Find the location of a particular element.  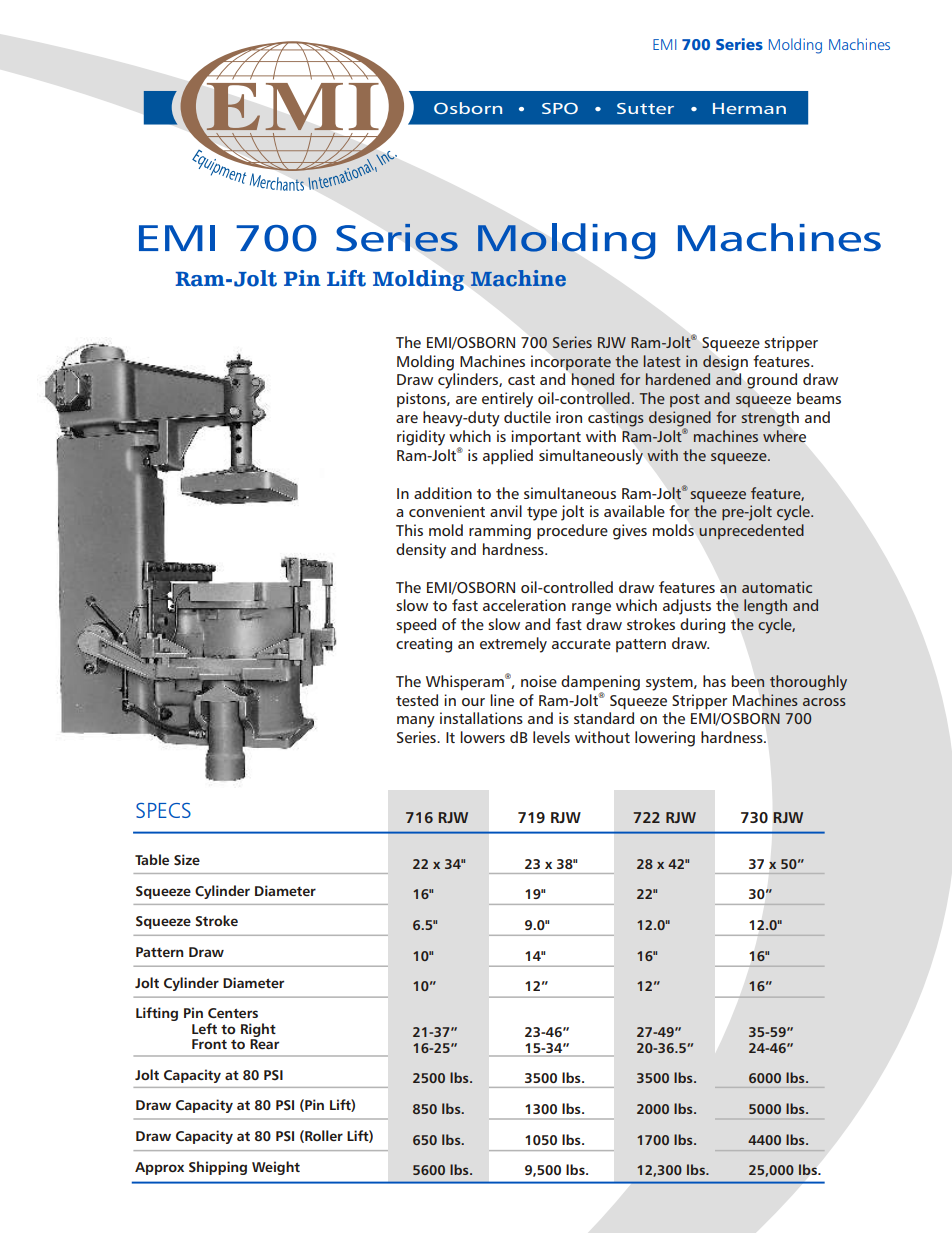

Herman is located at coordinates (749, 108).
